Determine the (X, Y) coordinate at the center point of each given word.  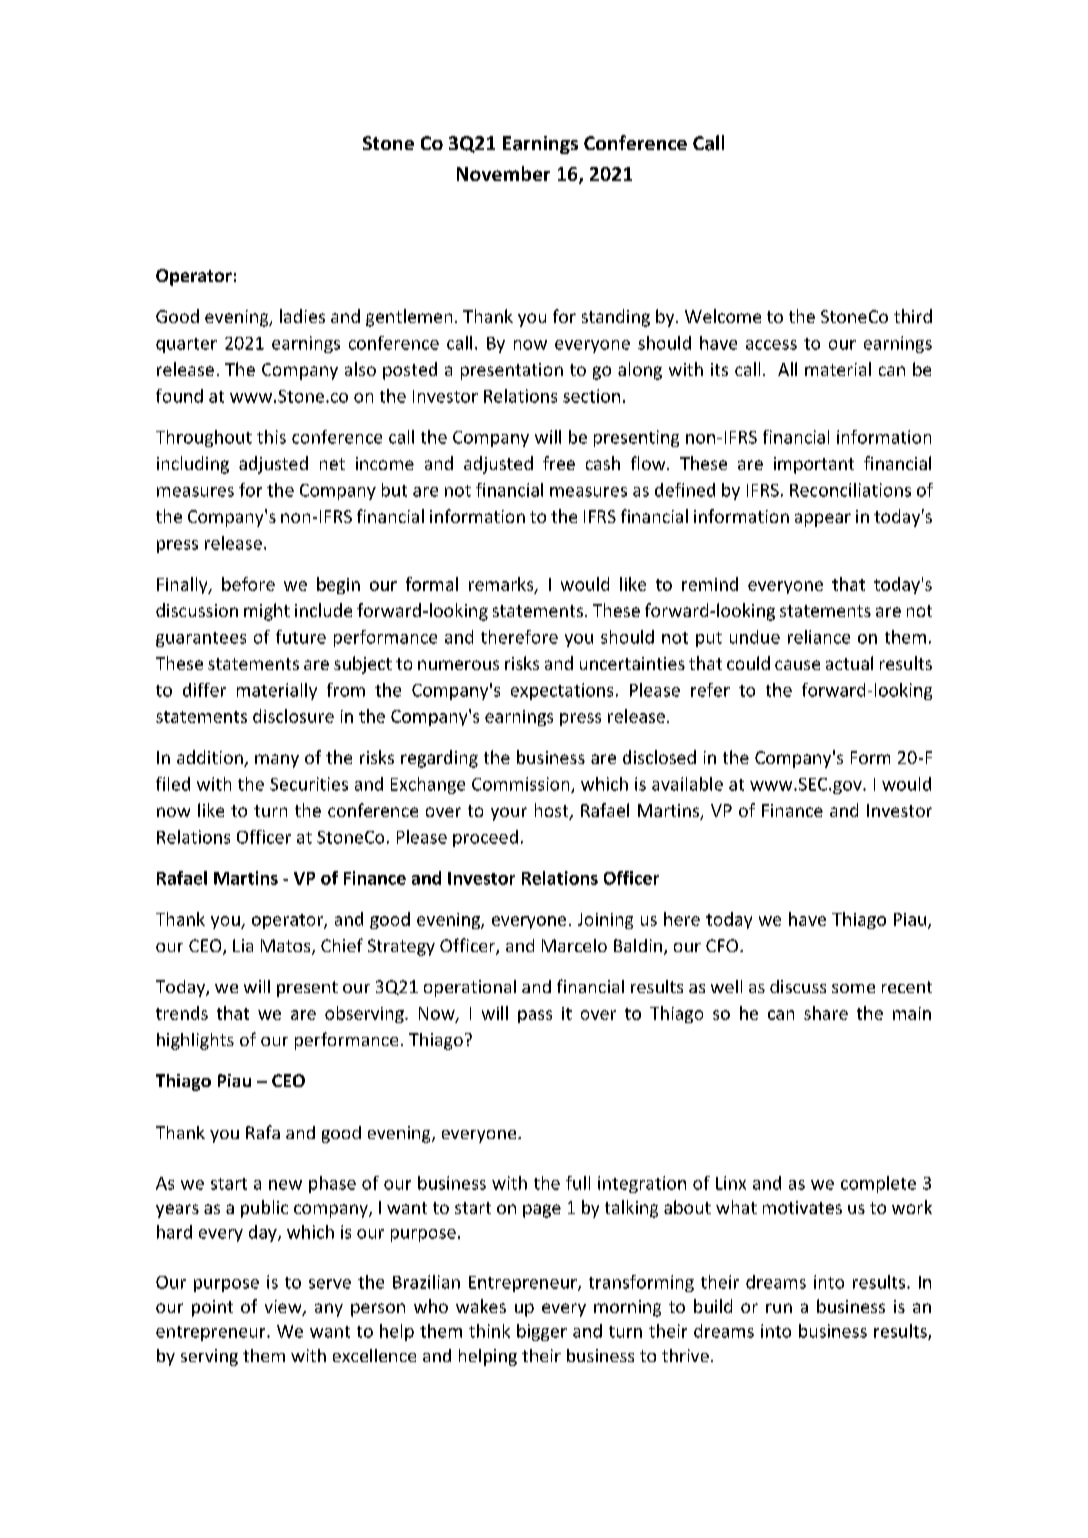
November (503, 173)
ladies (302, 316)
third (913, 316)
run (779, 1308)
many (277, 761)
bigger (542, 1332)
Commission (522, 785)
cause (797, 665)
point (212, 1308)
